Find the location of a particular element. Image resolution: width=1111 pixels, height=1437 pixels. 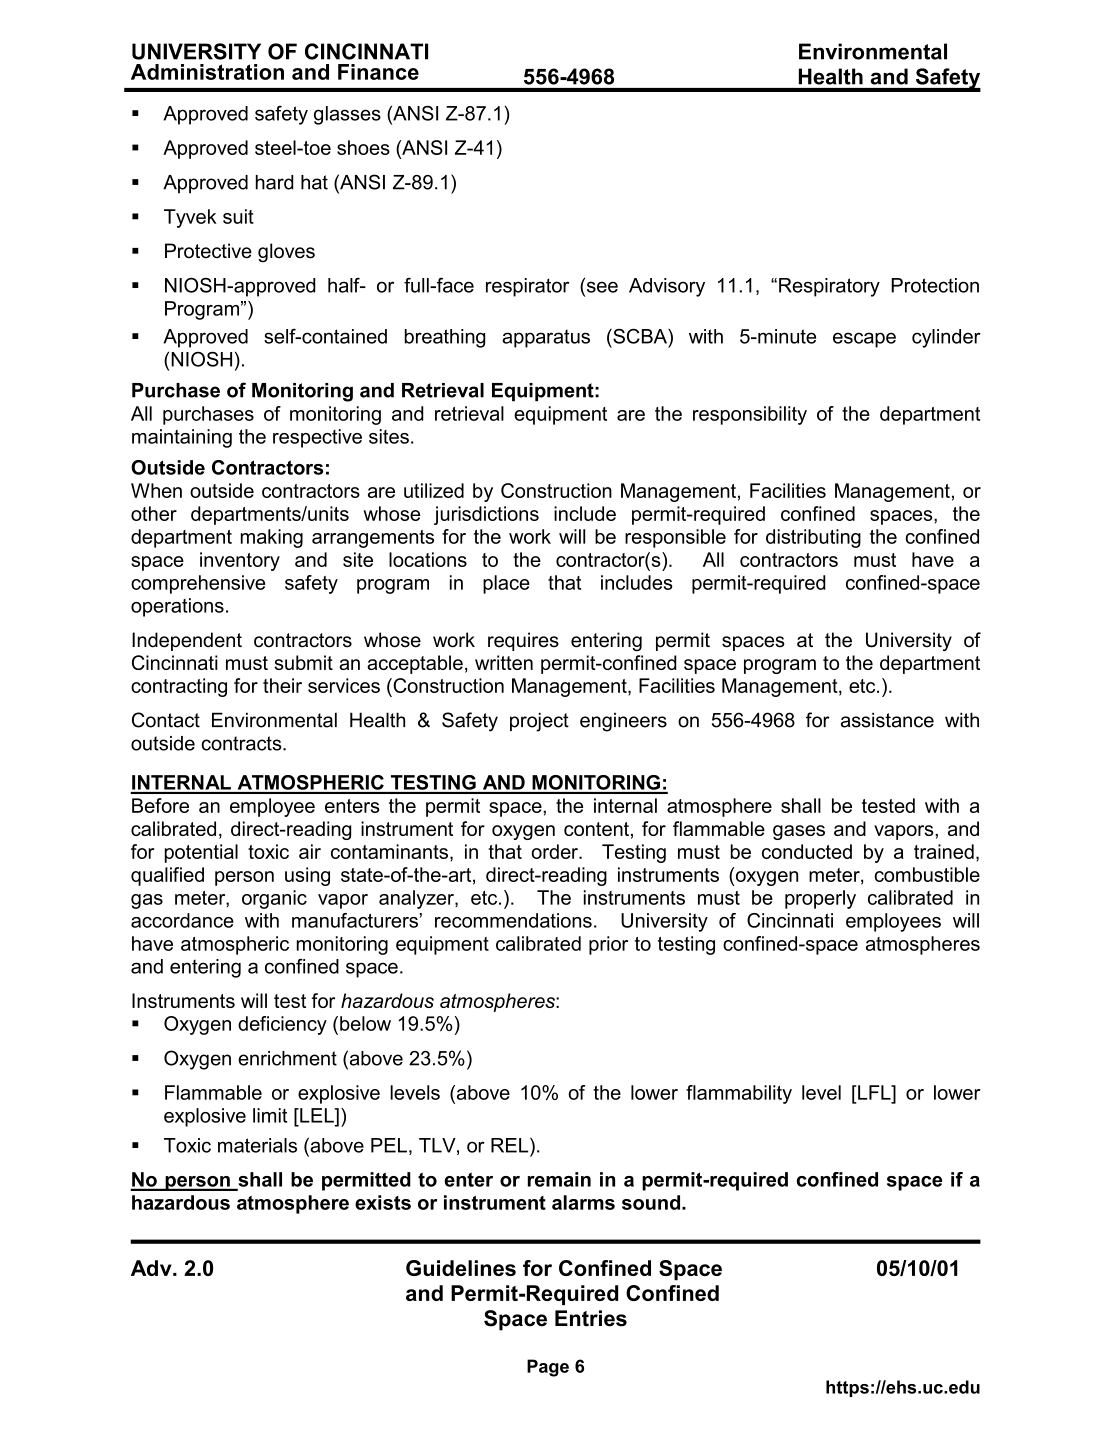

exists is located at coordinates (383, 1202).
